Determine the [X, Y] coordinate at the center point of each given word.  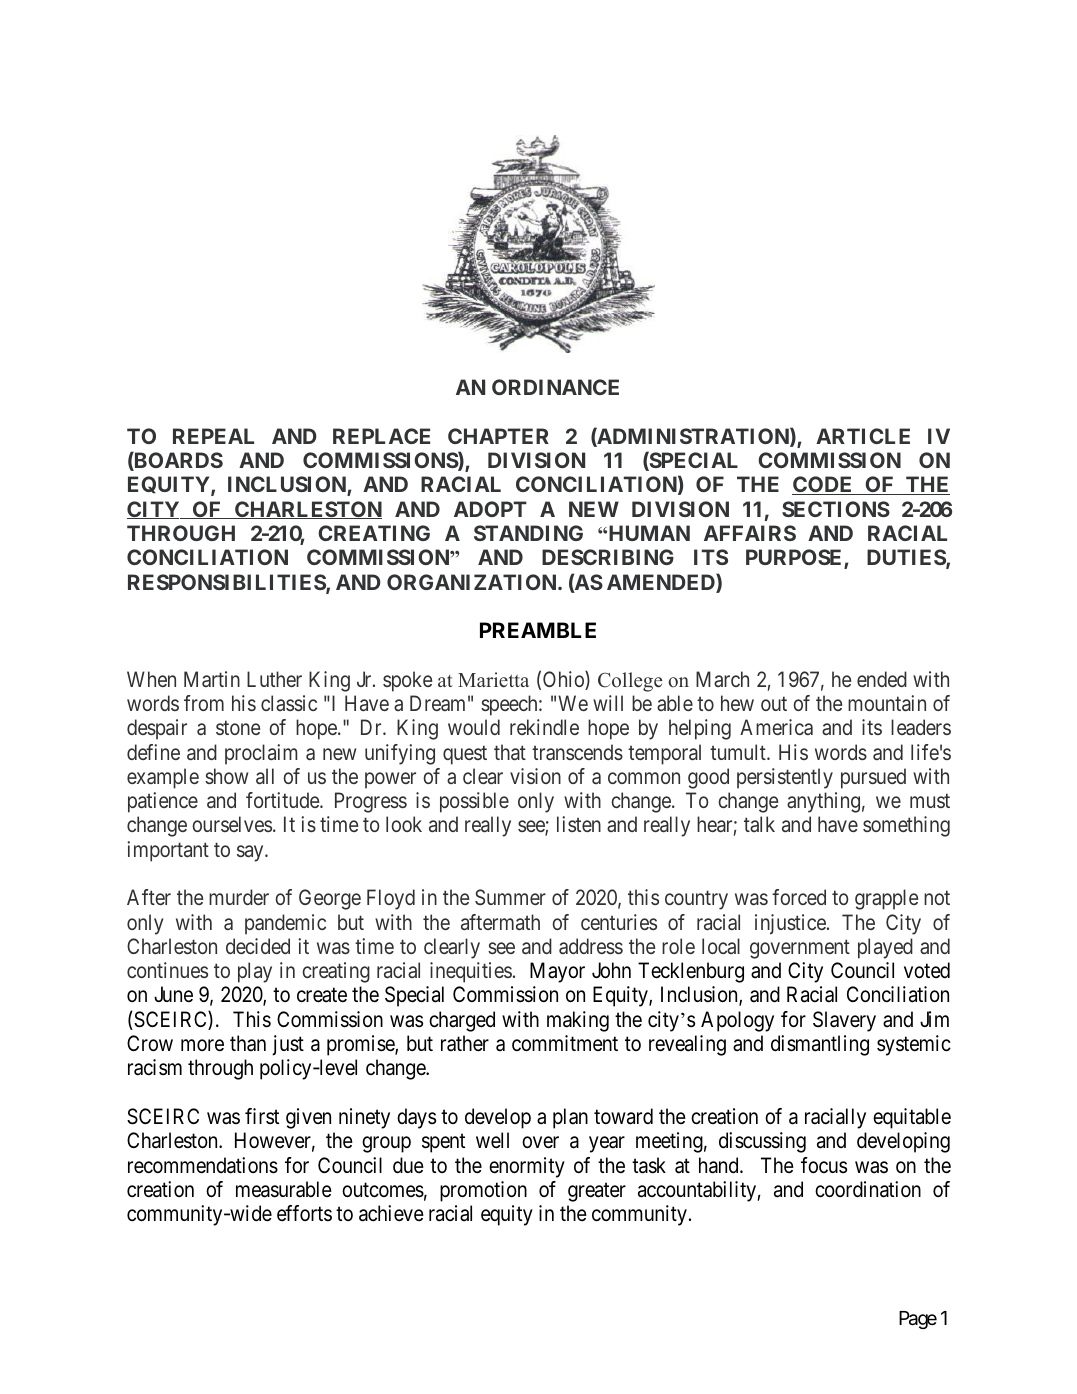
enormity [527, 1167]
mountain [887, 703]
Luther [274, 679]
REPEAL [213, 436]
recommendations [203, 1165]
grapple [886, 899]
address [591, 946]
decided [258, 946]
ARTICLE [863, 436]
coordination [868, 1189]
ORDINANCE [555, 387]
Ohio [564, 680]
